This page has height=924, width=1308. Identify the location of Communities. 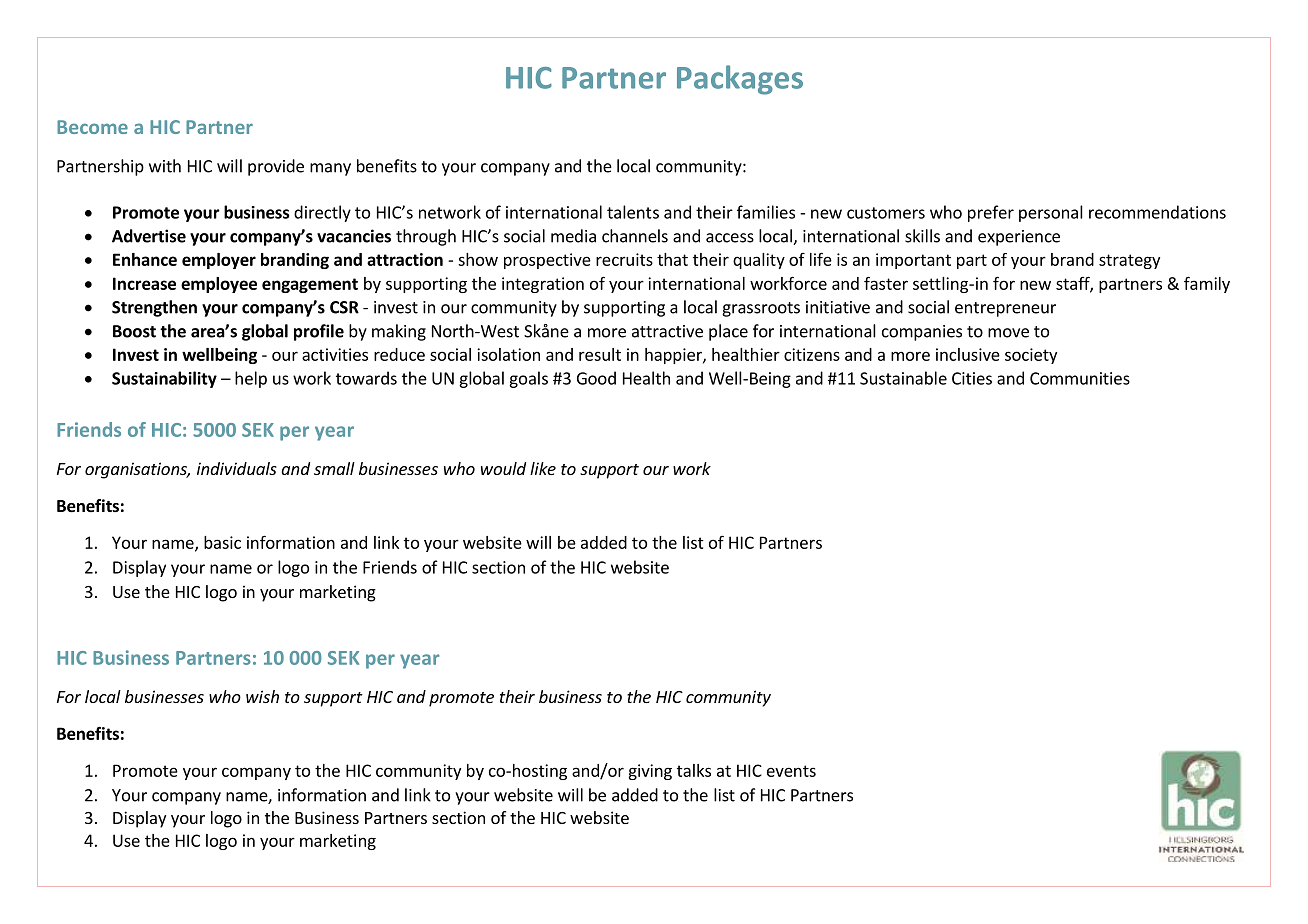
(1080, 378).
